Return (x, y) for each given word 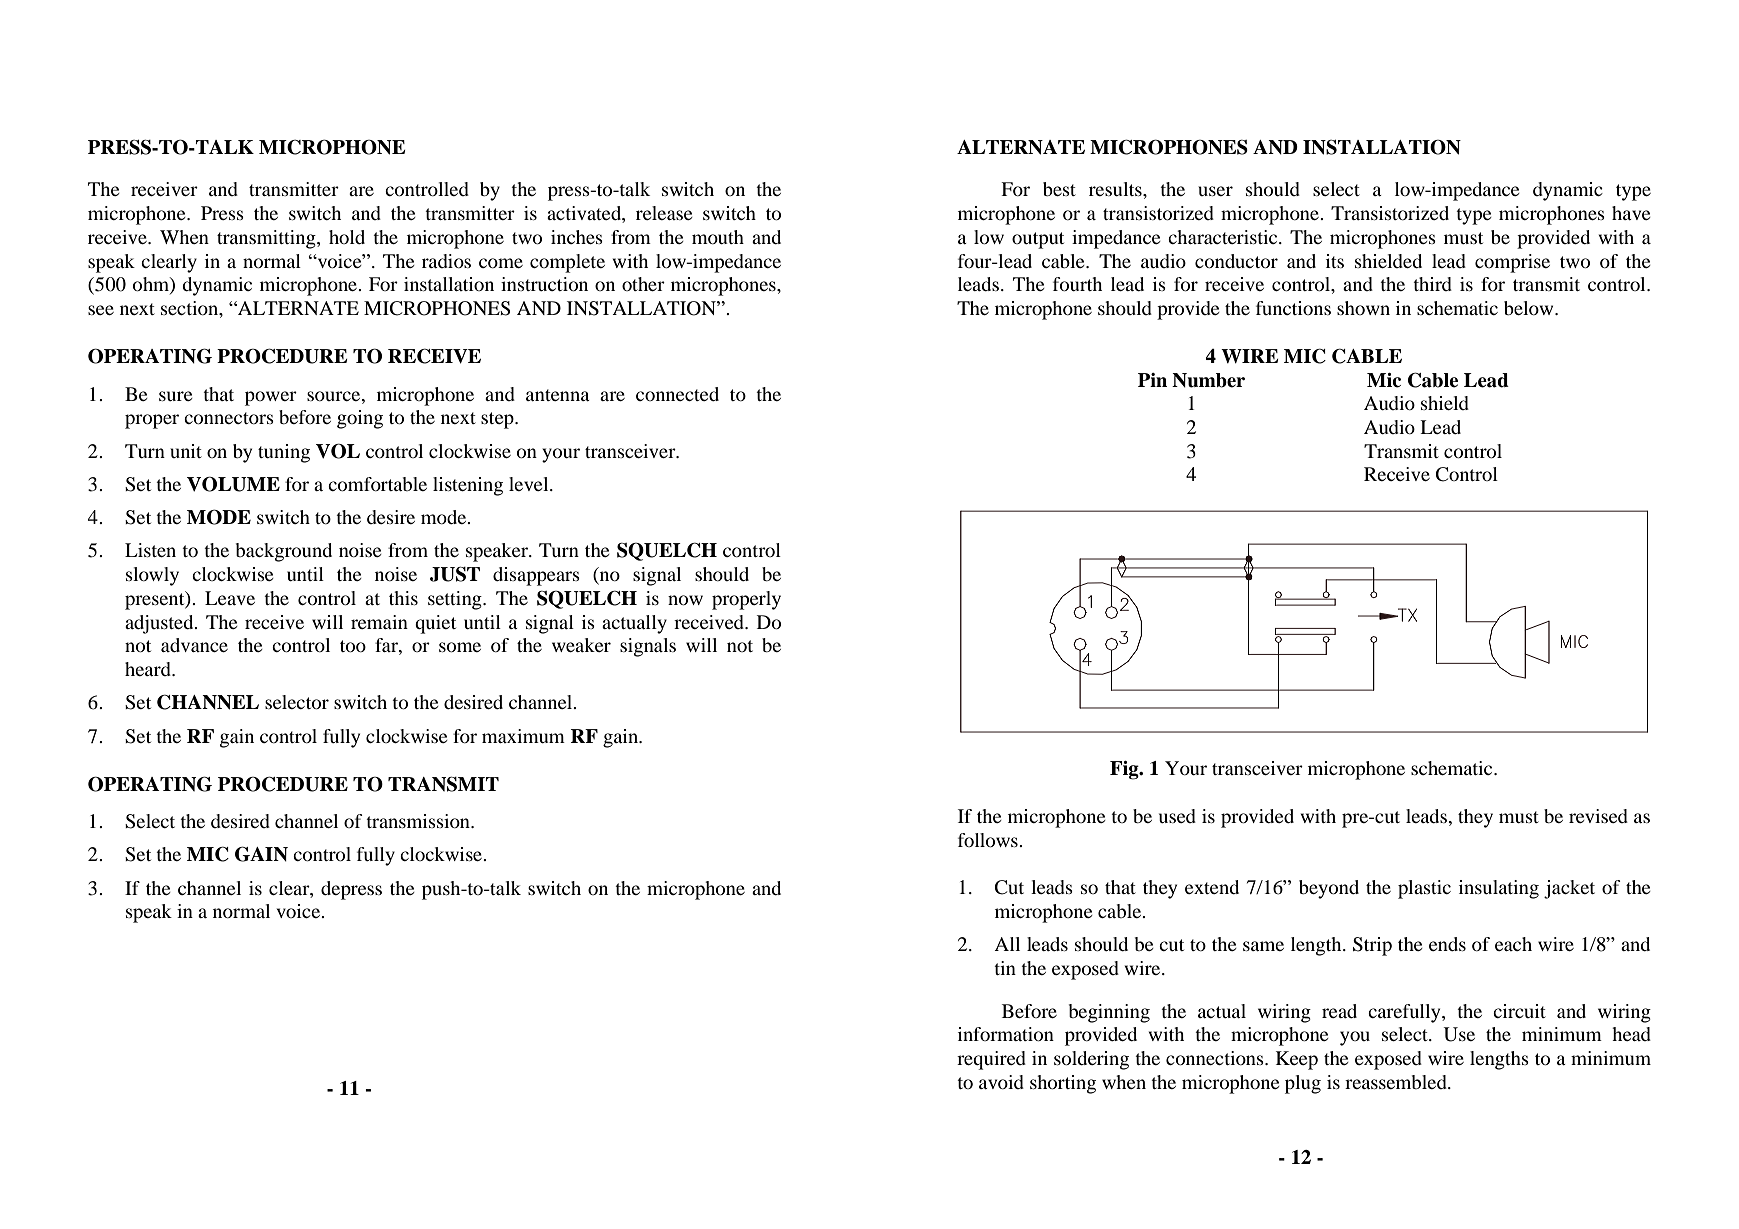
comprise (1512, 263)
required (991, 1060)
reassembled (1397, 1082)
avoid (1001, 1082)
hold (347, 237)
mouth (718, 237)
